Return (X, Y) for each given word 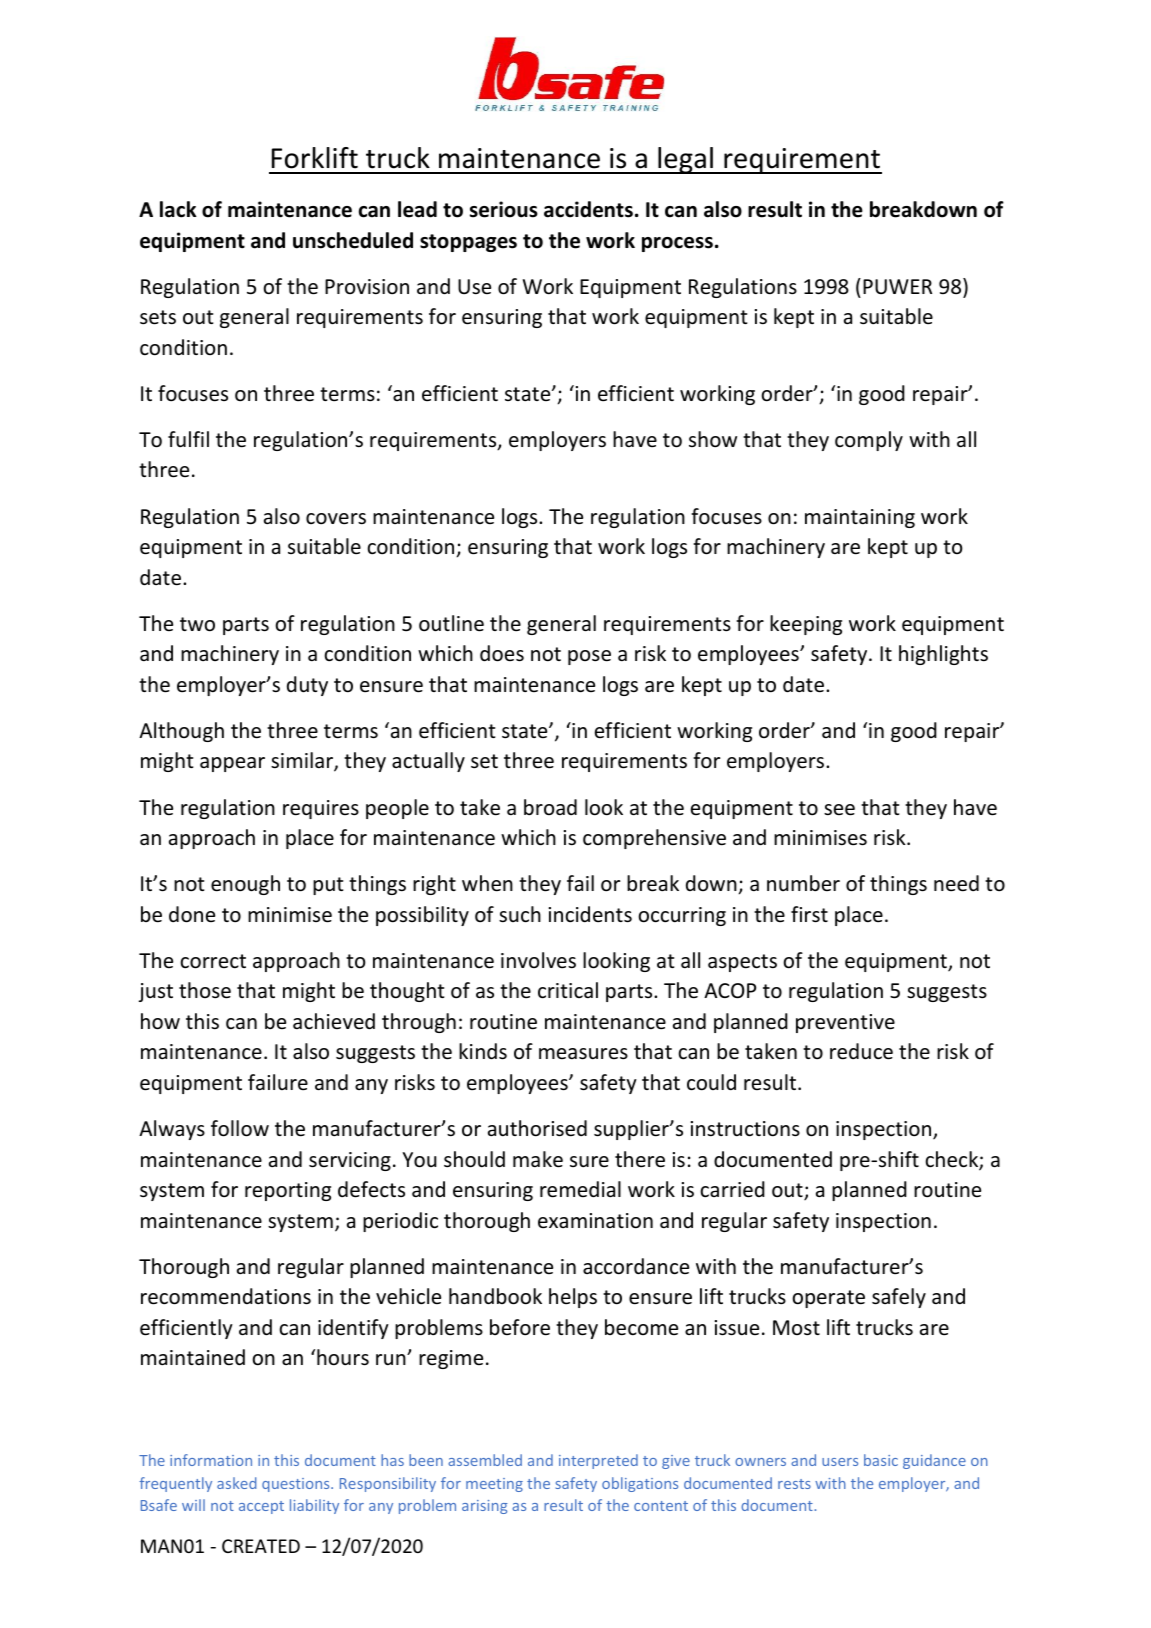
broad (550, 807)
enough (245, 885)
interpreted (598, 1461)
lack (178, 209)
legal (685, 160)
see (839, 810)
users (840, 1462)
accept (261, 1507)
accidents (588, 209)
